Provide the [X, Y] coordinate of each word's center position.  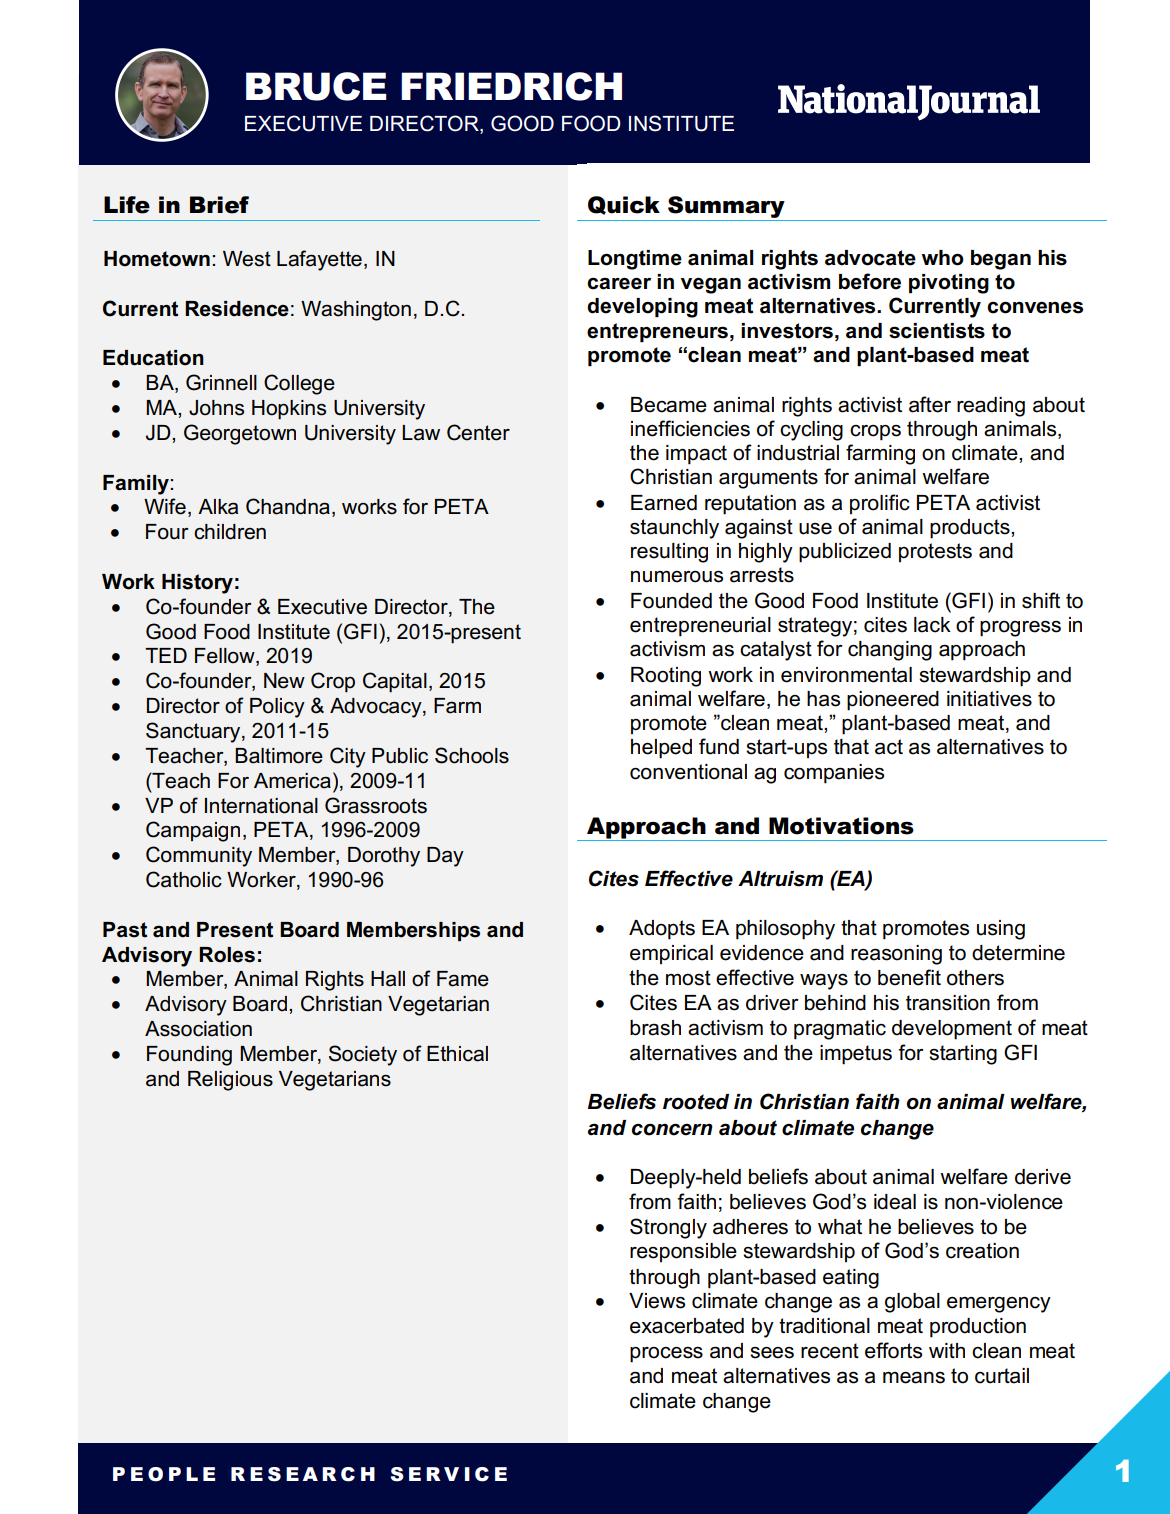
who [942, 258]
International [261, 806]
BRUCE [316, 86]
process [666, 1355]
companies [834, 774]
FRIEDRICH [511, 86]
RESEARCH [303, 1474]
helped [661, 749]
